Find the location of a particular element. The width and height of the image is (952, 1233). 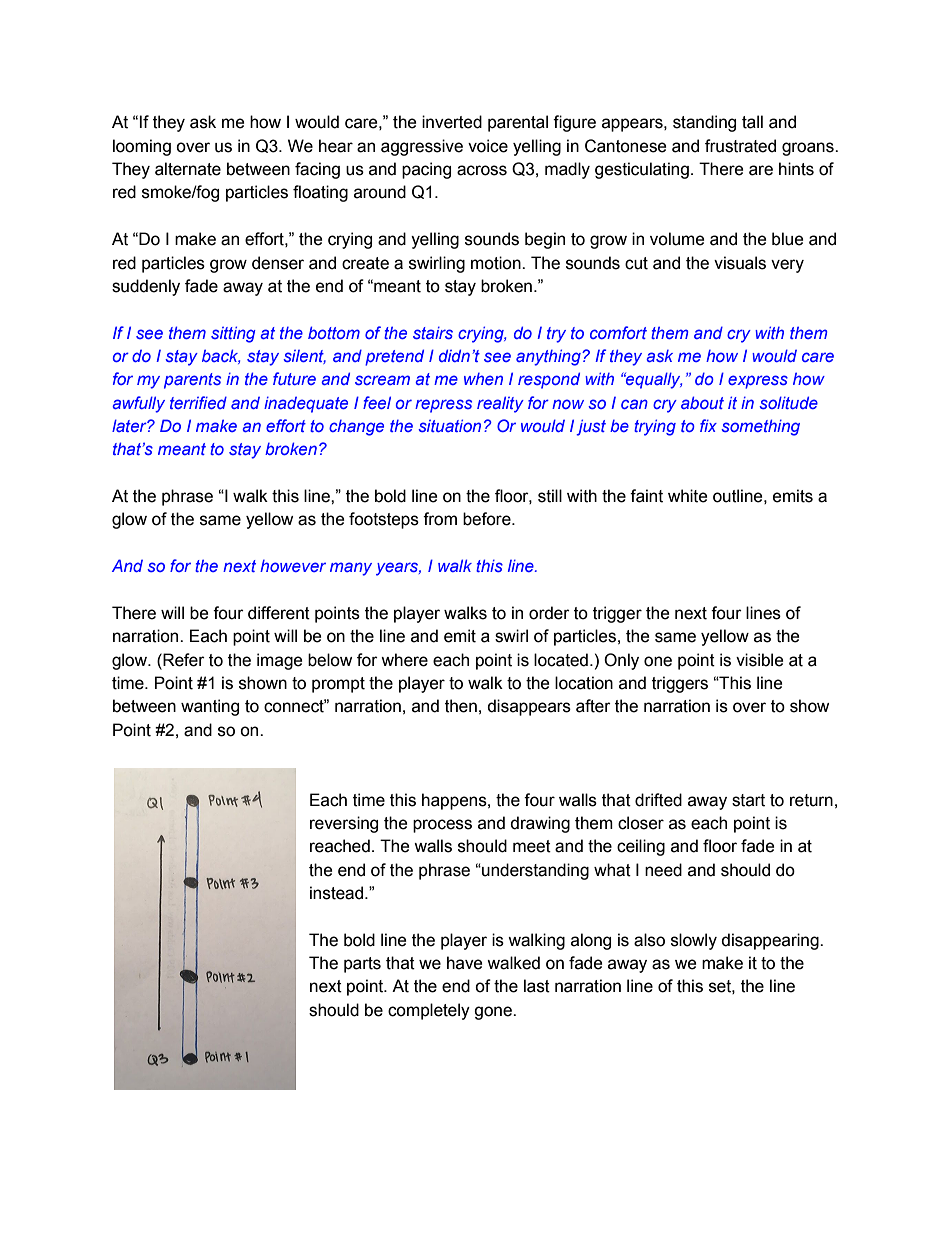

however is located at coordinates (293, 566).
